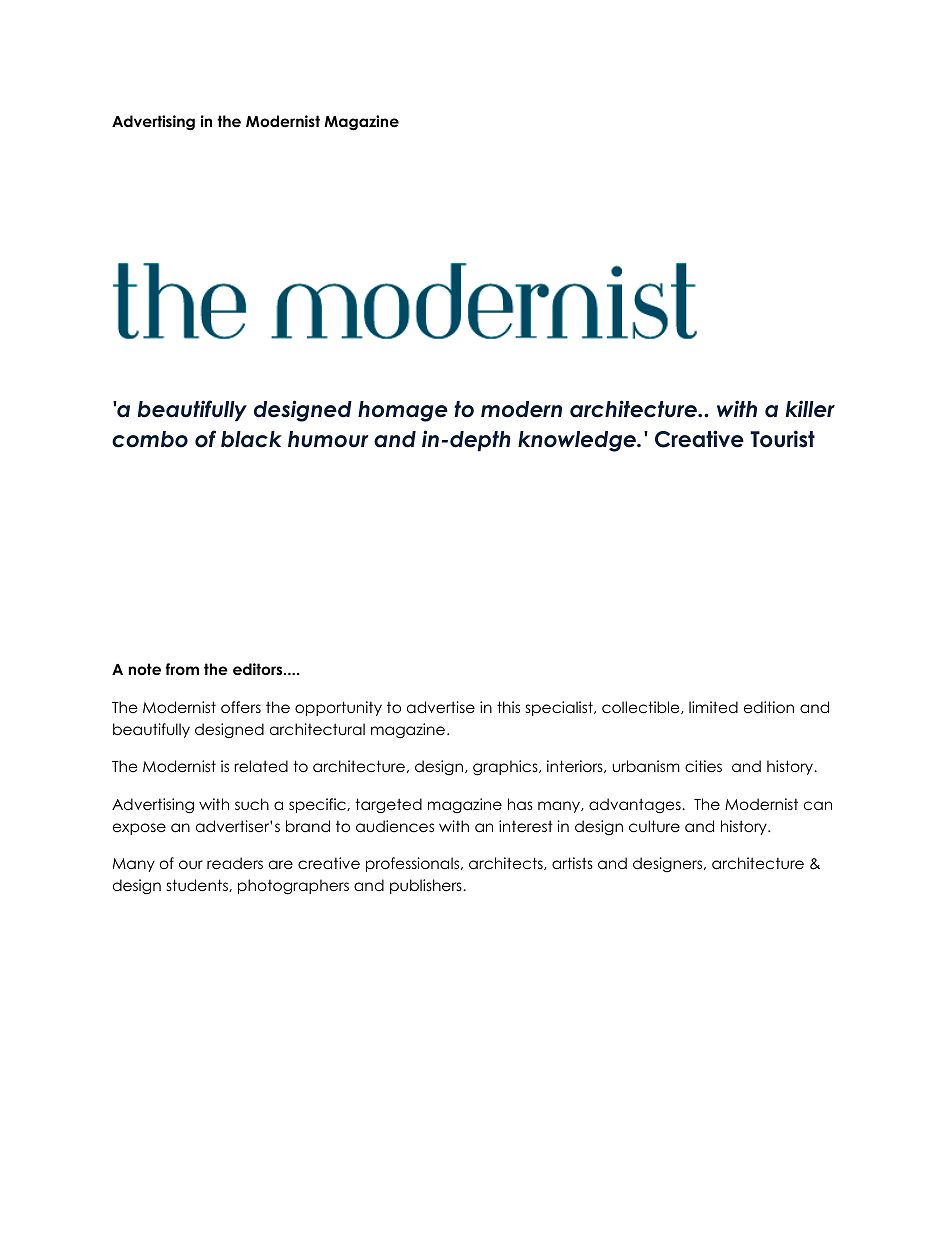 The image size is (952, 1233). Describe the element at coordinates (235, 863) in the screenshot. I see `readers` at that location.
